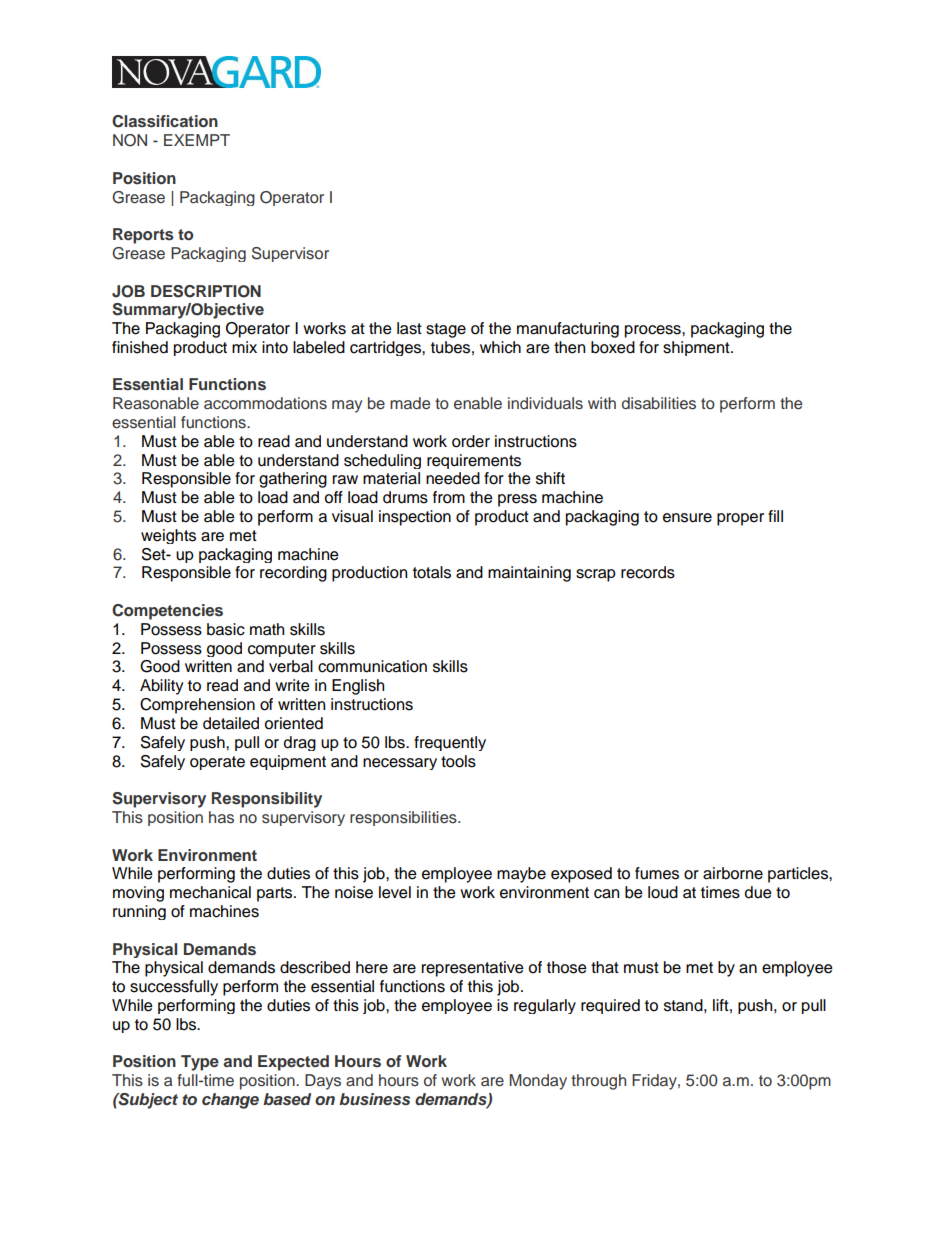 This image has height=1233, width=952. Describe the element at coordinates (655, 1082) in the image. I see `Friday` at that location.
